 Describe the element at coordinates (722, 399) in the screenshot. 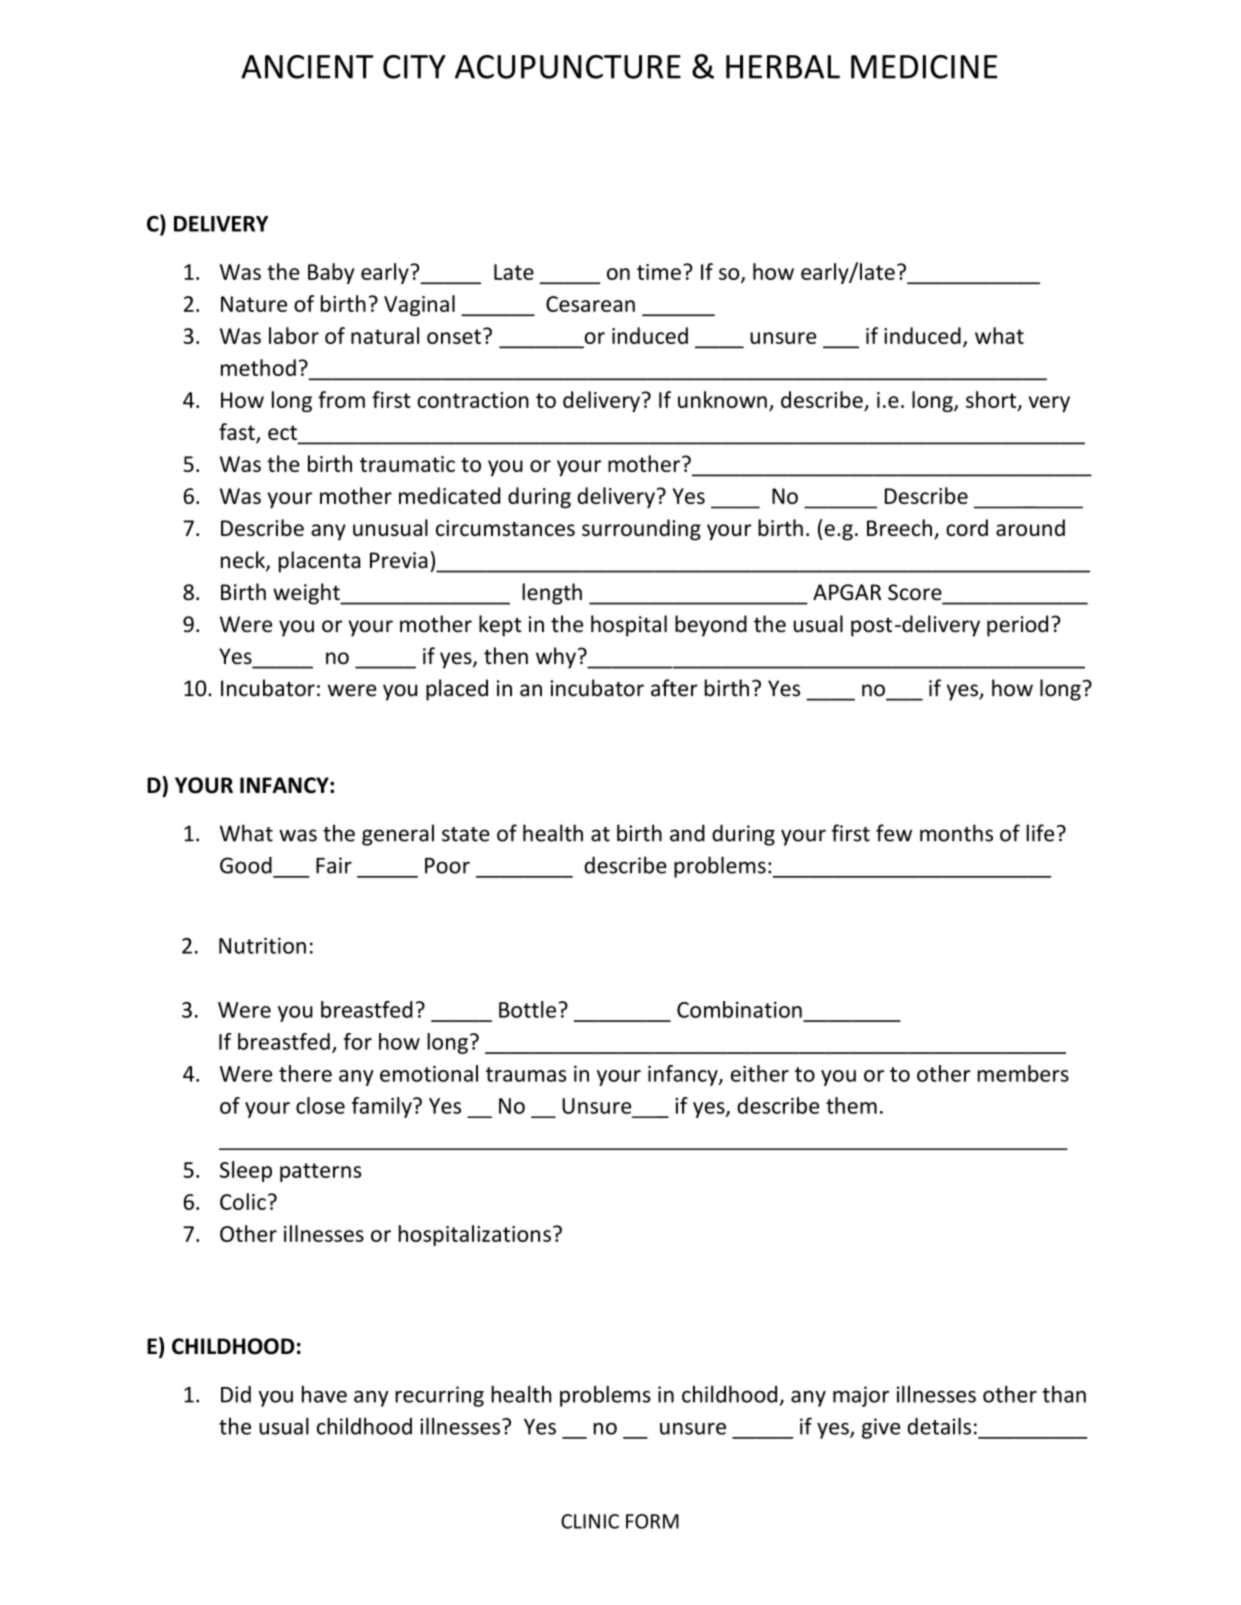

I see `unknown` at that location.
